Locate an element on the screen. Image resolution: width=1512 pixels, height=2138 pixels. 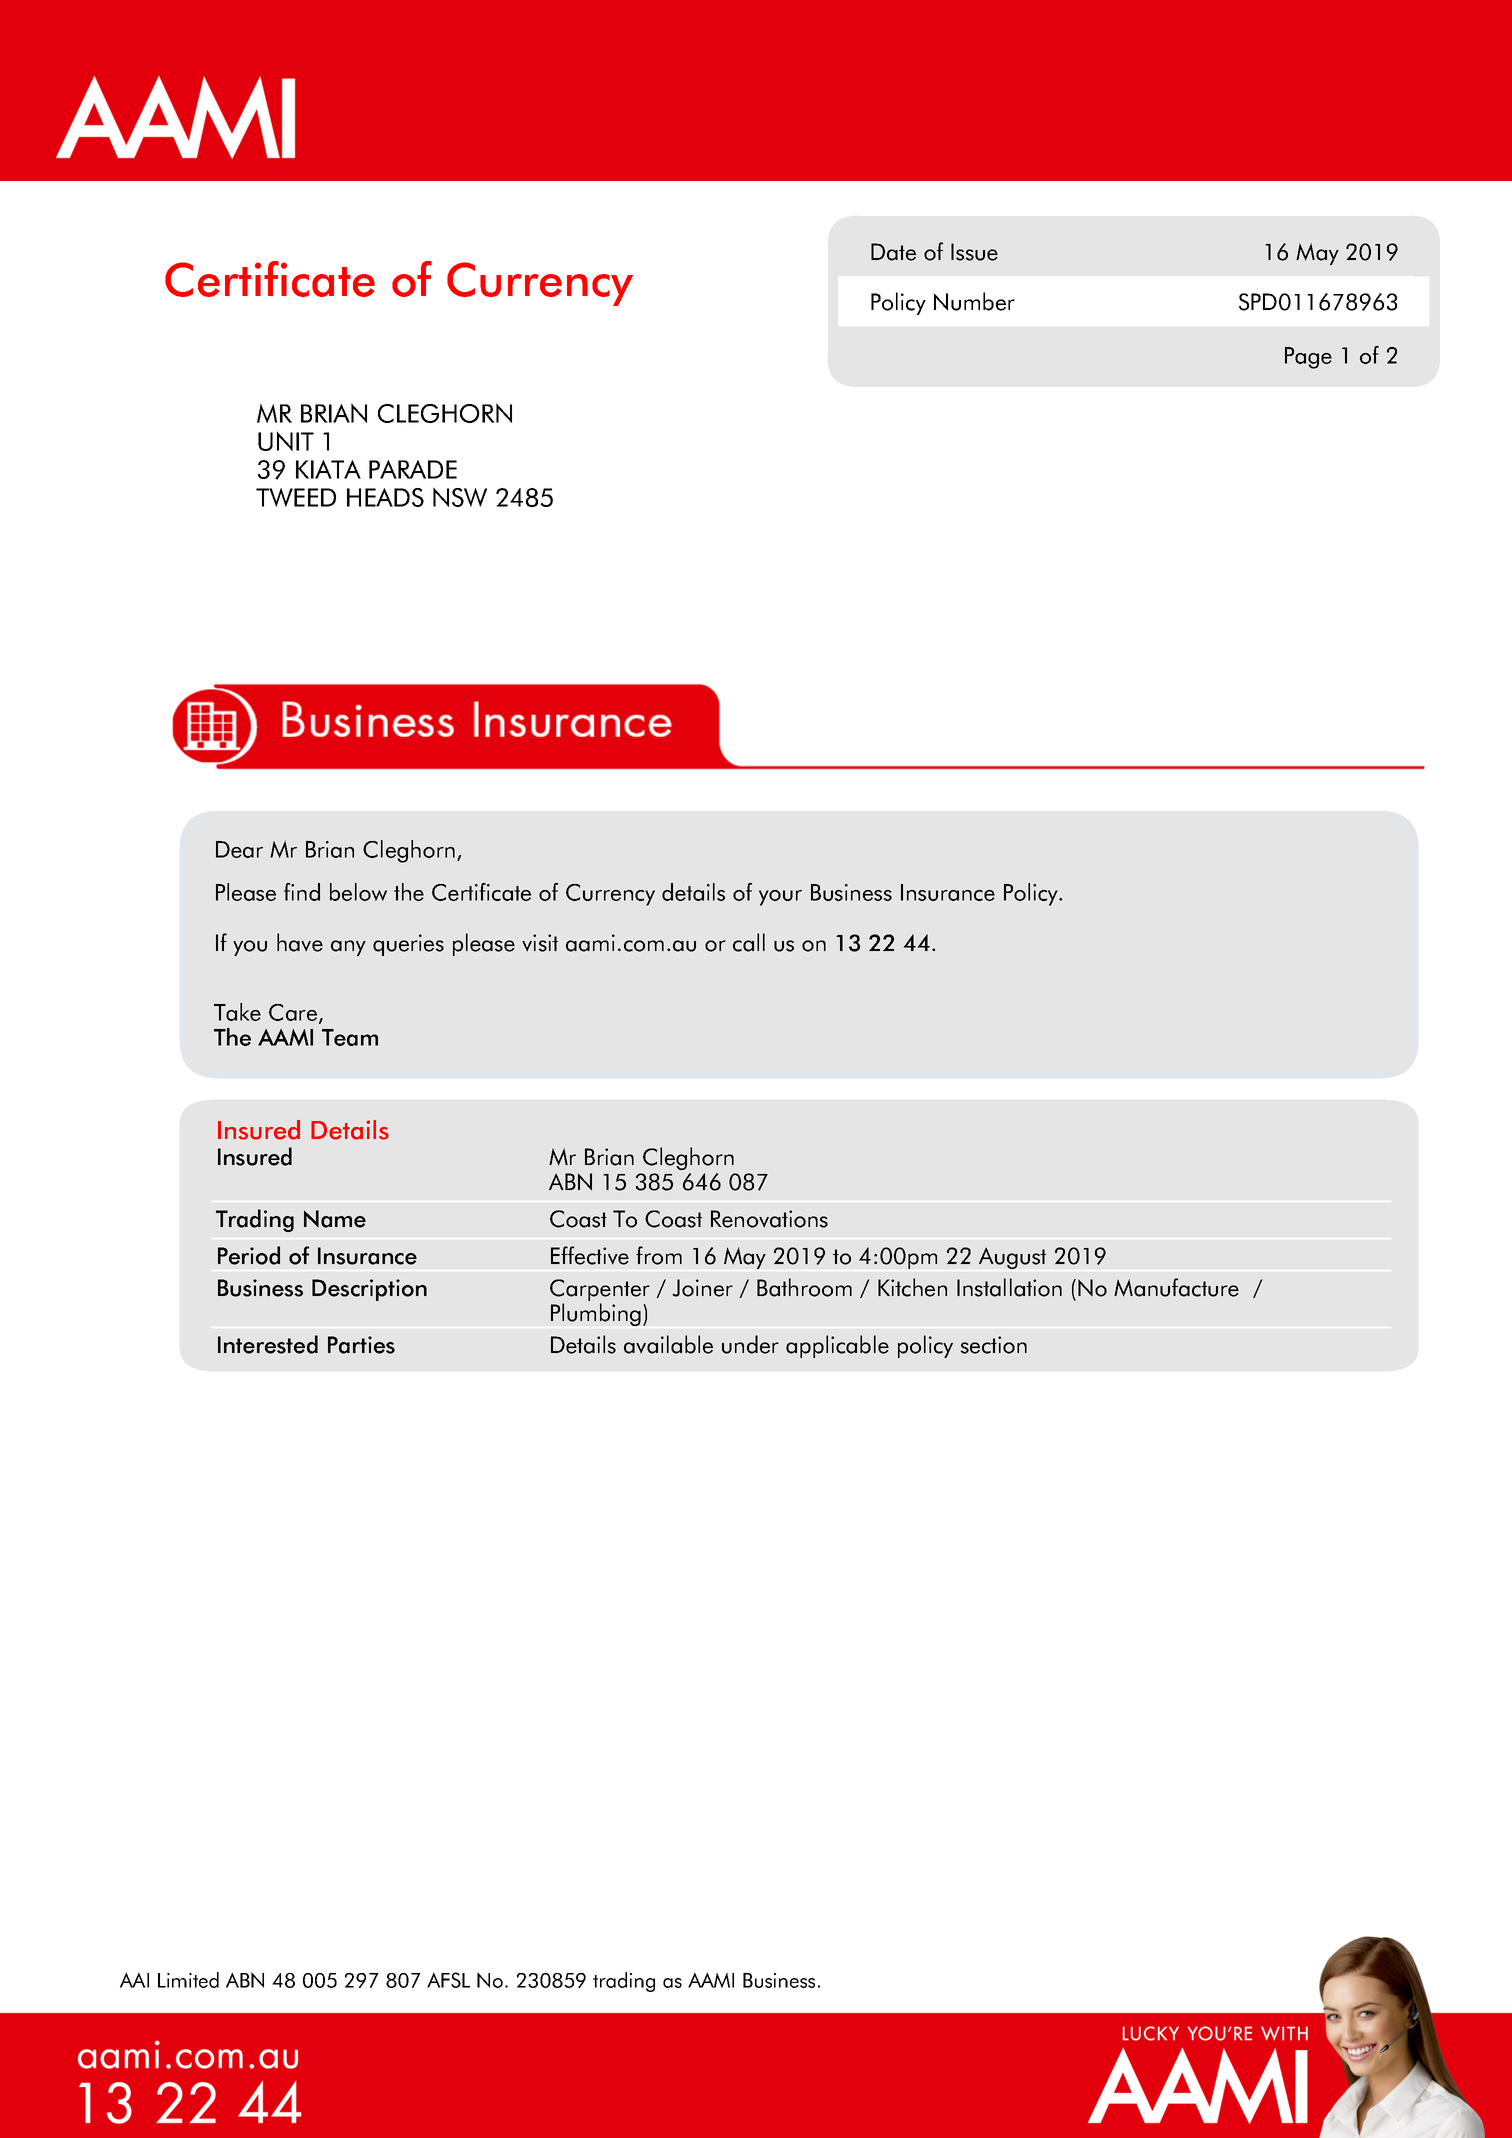
Parties is located at coordinates (361, 1345).
